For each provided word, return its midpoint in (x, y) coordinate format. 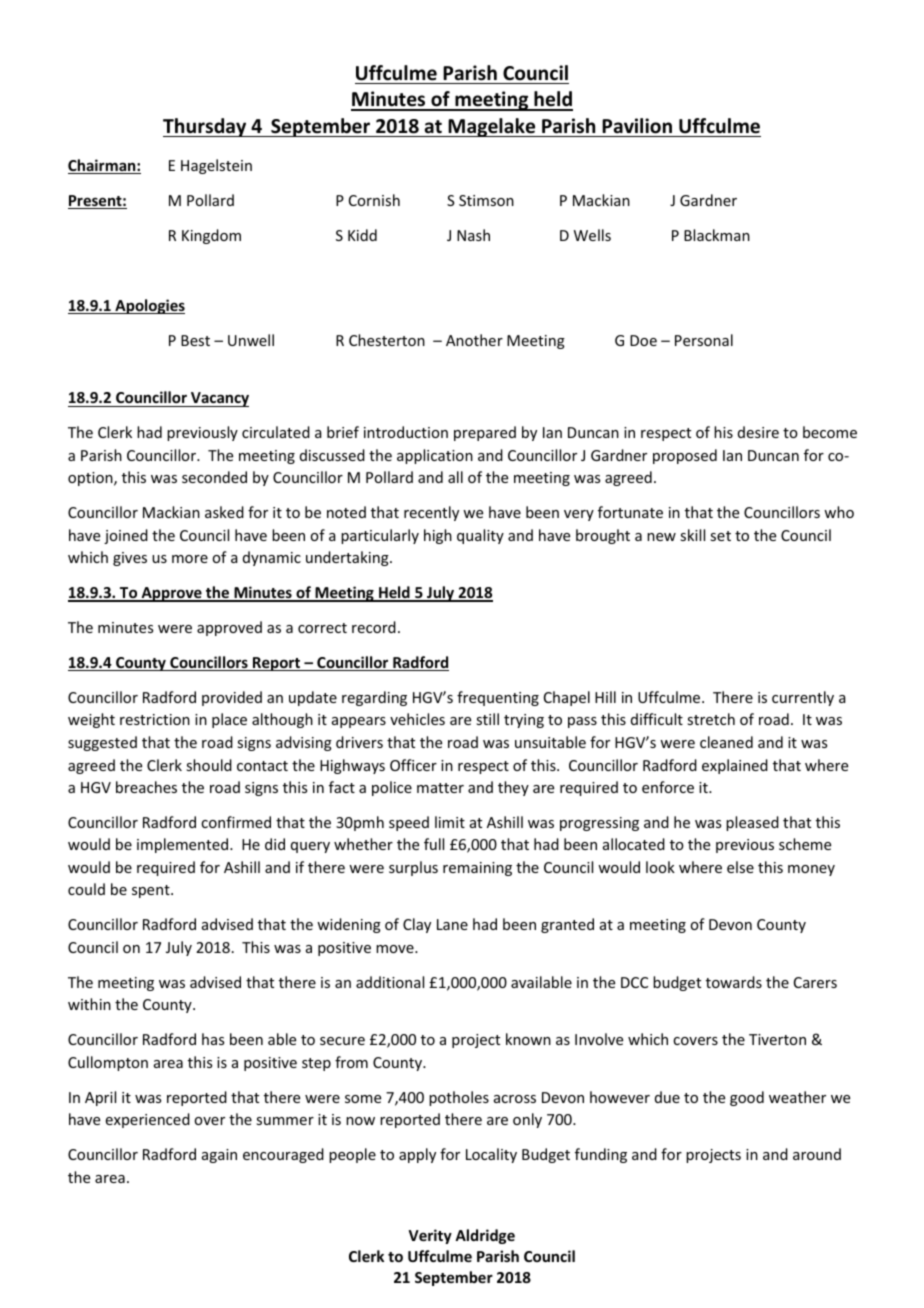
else (740, 867)
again (219, 1156)
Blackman (717, 235)
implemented (184, 845)
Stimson (486, 200)
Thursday (206, 127)
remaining (477, 869)
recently (431, 513)
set (720, 536)
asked (224, 512)
